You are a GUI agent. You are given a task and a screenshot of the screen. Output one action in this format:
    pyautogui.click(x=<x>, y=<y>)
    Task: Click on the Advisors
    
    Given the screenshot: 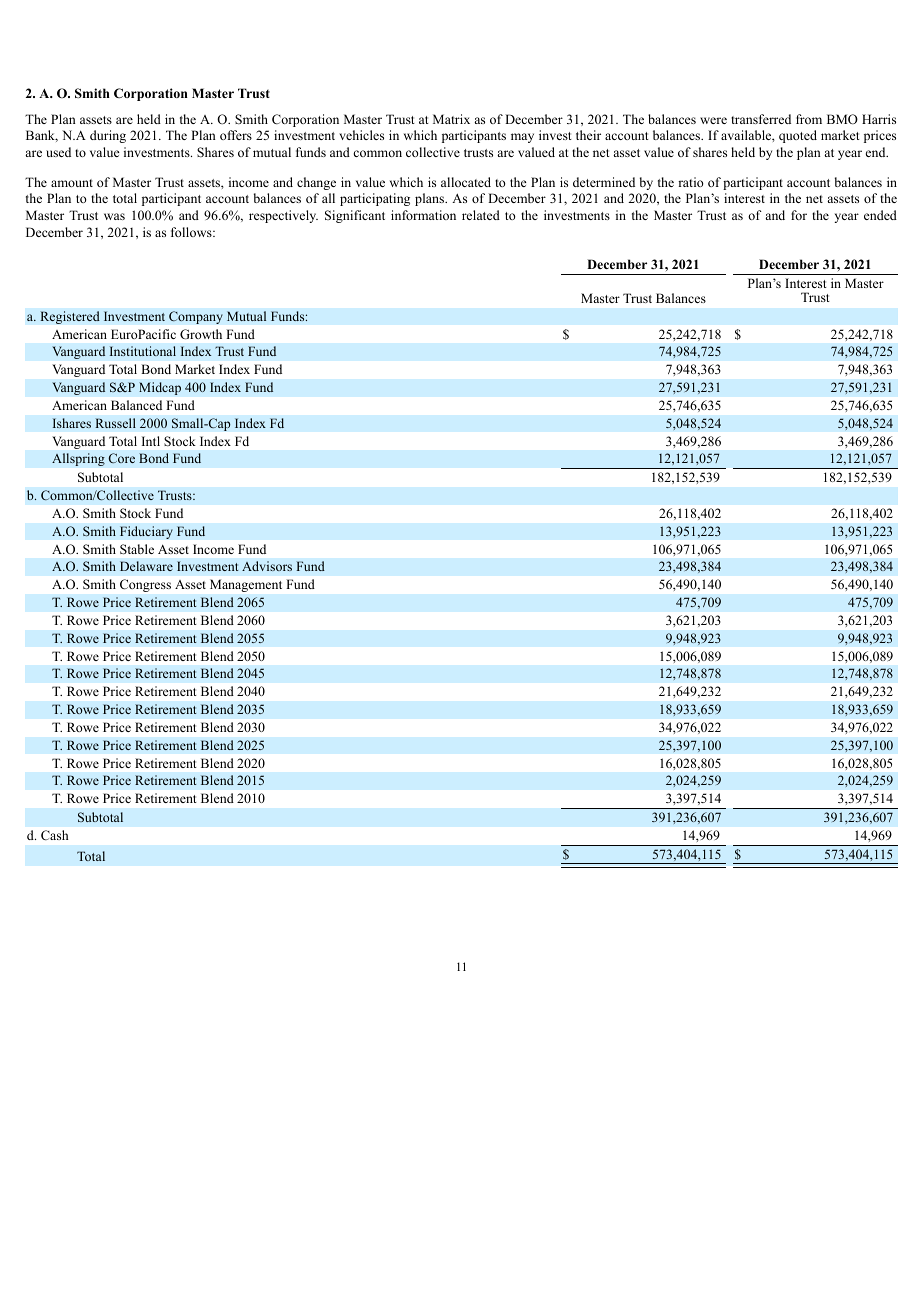 What is the action you would take?
    pyautogui.click(x=267, y=566)
